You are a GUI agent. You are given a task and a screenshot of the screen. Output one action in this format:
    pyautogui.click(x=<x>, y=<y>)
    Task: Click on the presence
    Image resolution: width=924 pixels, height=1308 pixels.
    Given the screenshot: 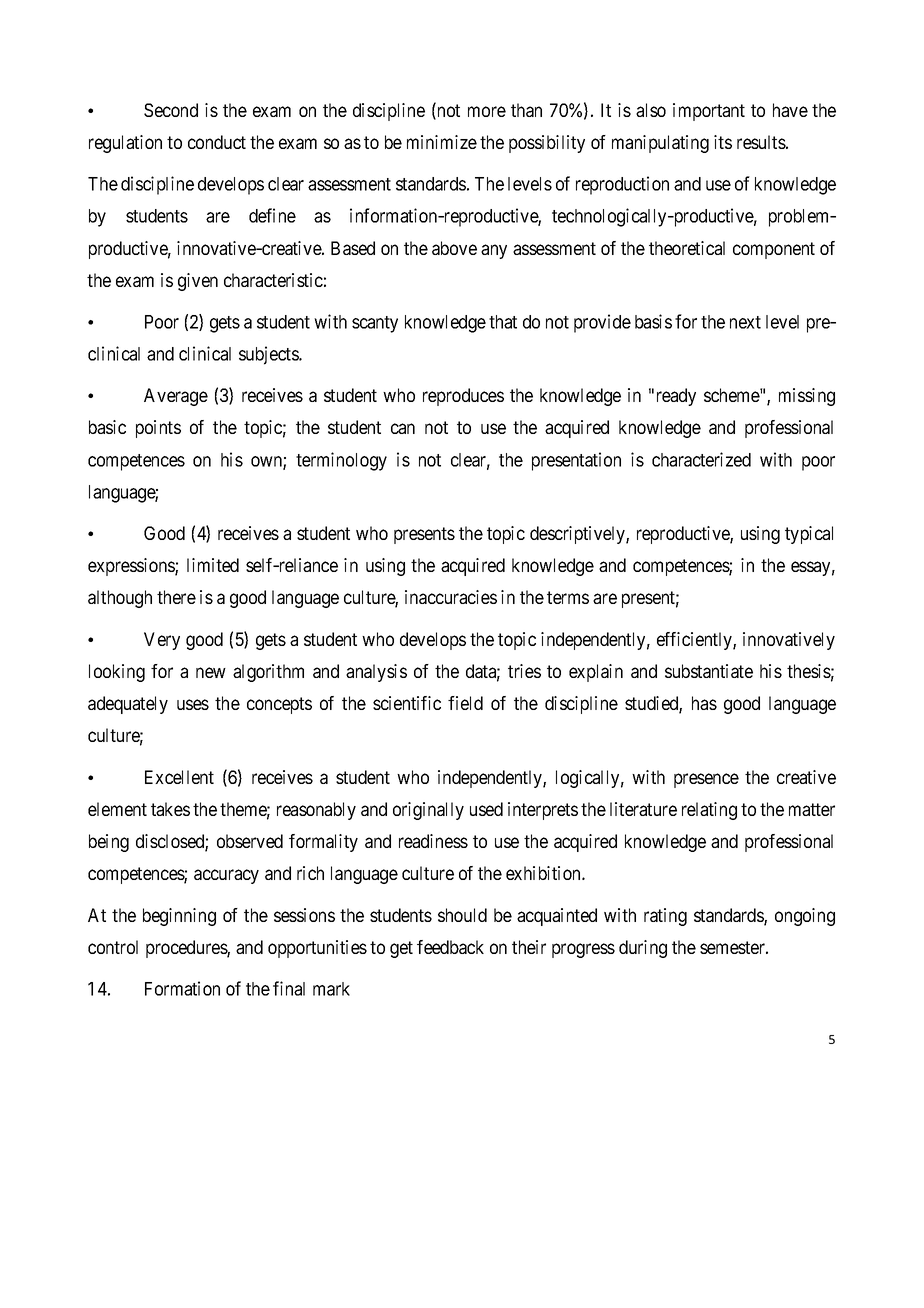 What is the action you would take?
    pyautogui.click(x=706, y=780)
